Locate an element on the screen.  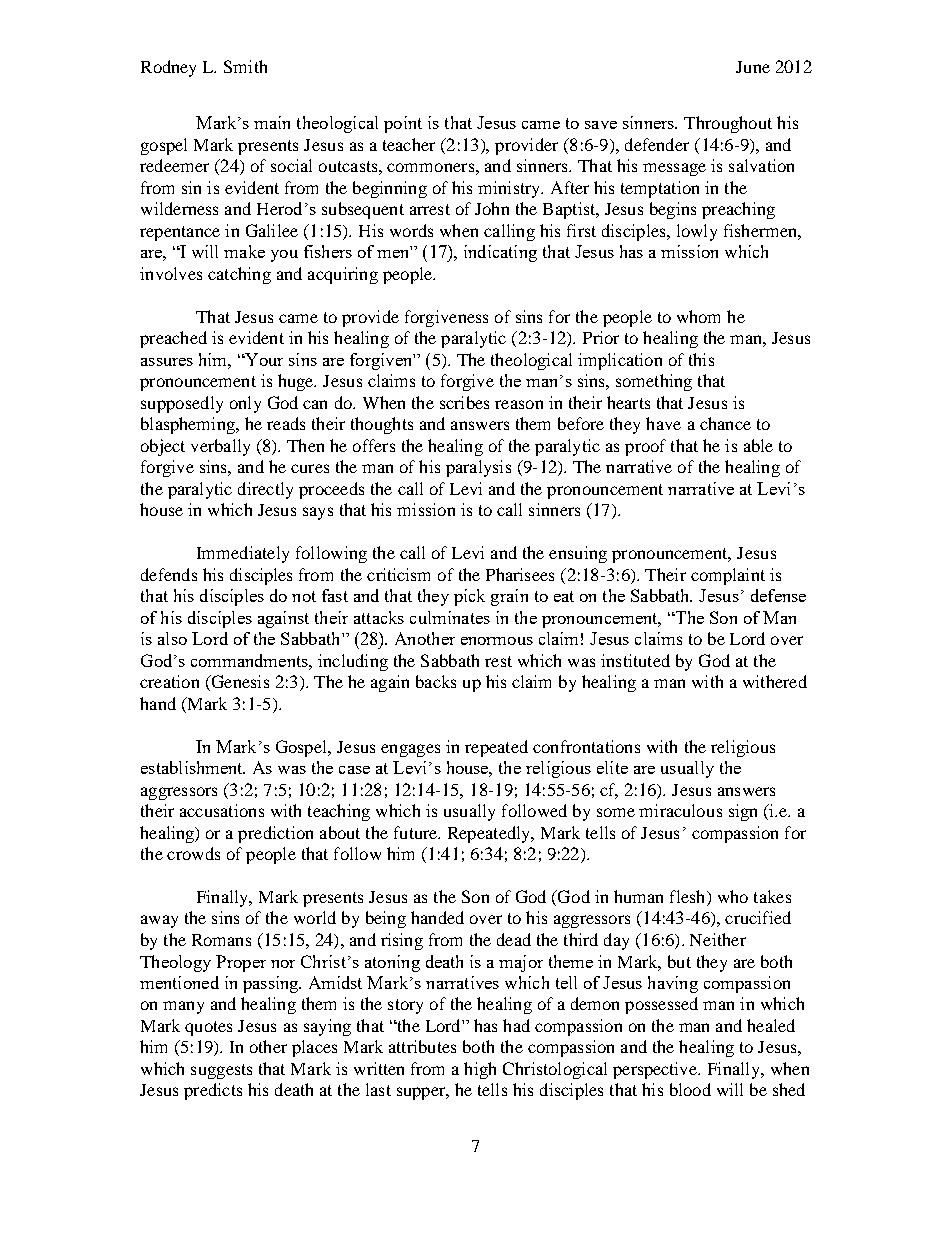
blood is located at coordinates (690, 1089).
